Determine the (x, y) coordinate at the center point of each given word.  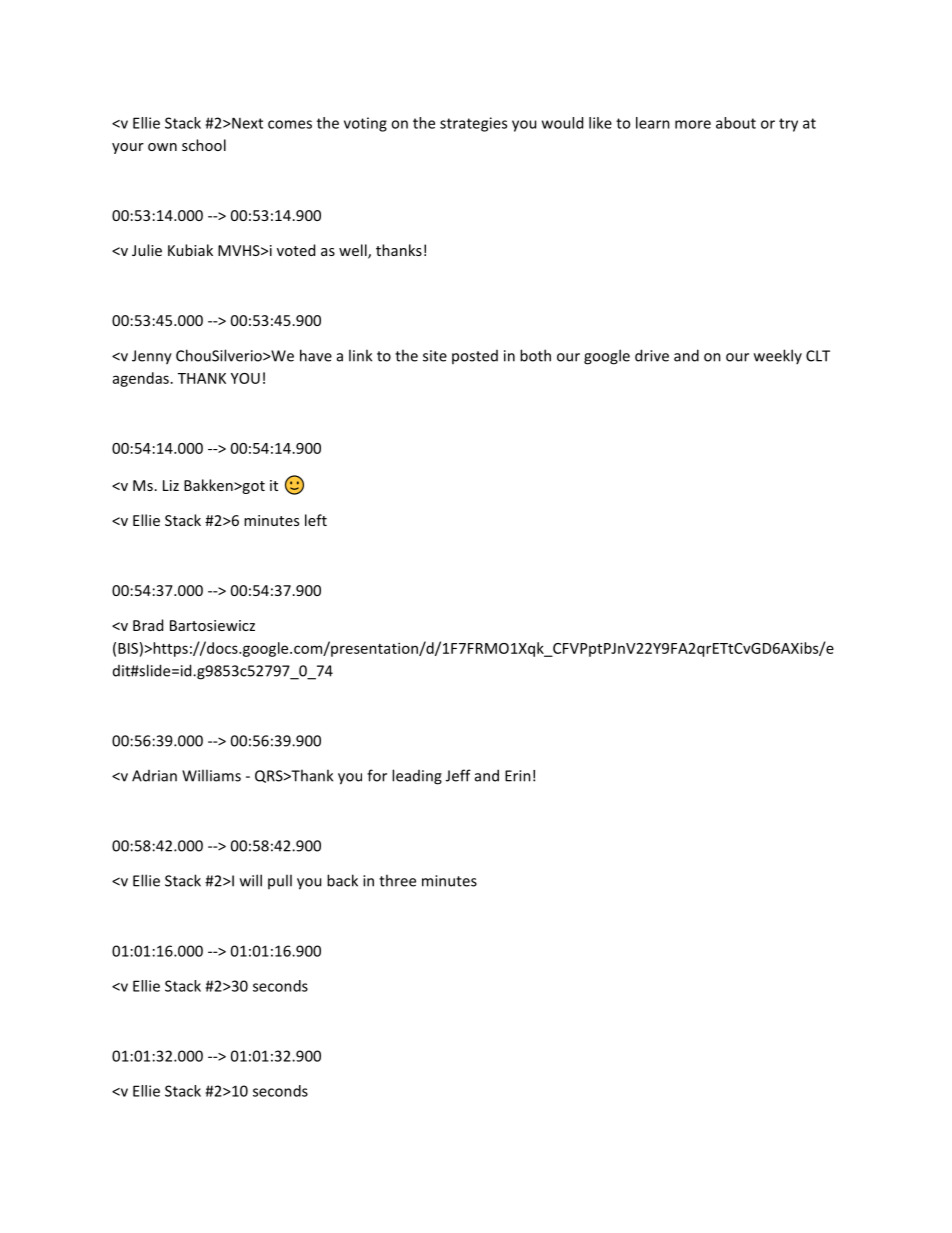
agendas (141, 379)
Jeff (458, 775)
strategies (473, 124)
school (204, 145)
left (316, 520)
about (736, 123)
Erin (518, 776)
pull (280, 881)
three (397, 880)
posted (475, 357)
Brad (148, 625)
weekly (778, 356)
